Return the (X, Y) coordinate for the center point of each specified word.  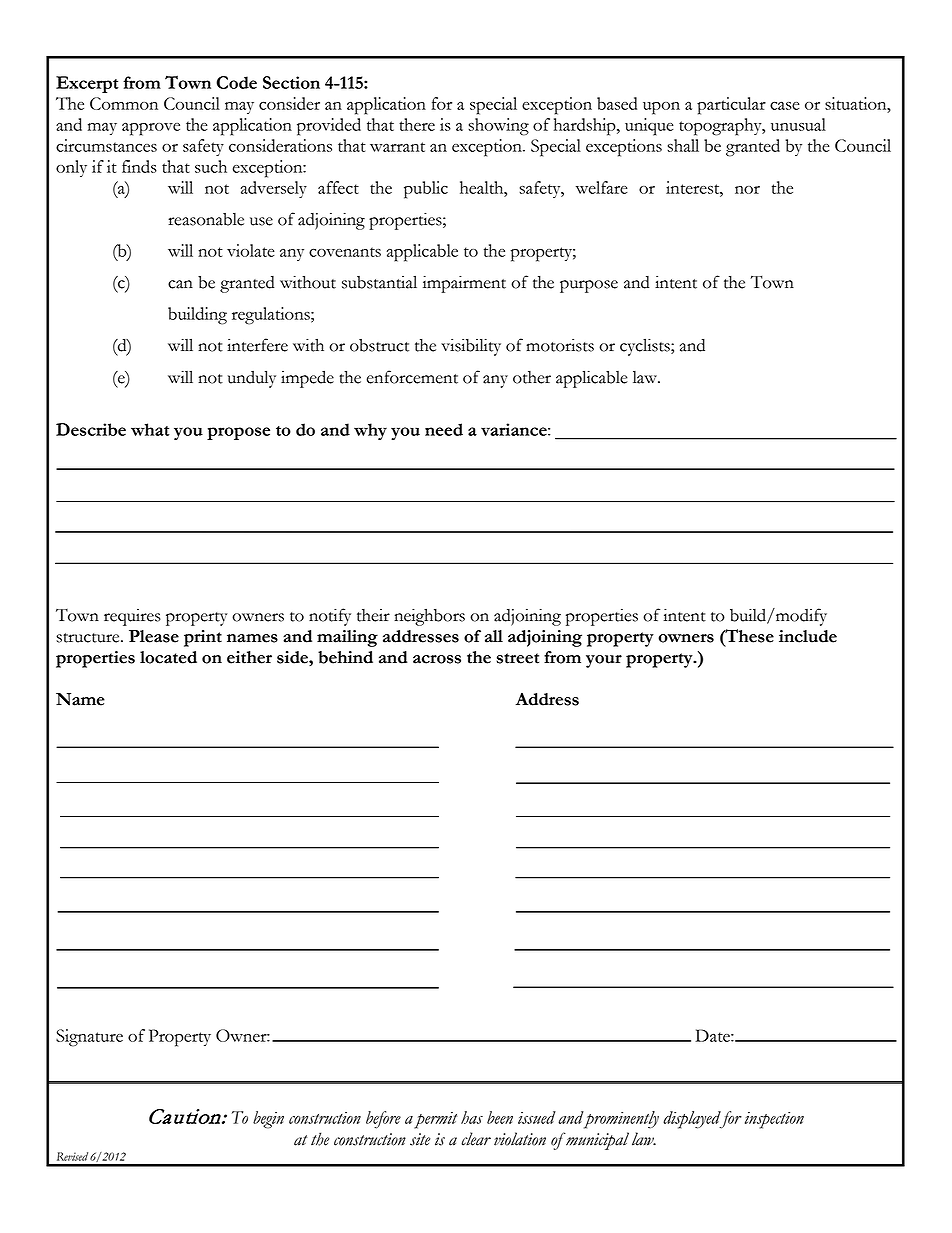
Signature (89, 1038)
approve (151, 129)
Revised (72, 1156)
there (417, 124)
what (150, 429)
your (604, 661)
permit (435, 1120)
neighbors (429, 617)
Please (154, 636)
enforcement (412, 377)
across (437, 659)
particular (731, 106)
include (808, 636)
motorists (560, 345)
